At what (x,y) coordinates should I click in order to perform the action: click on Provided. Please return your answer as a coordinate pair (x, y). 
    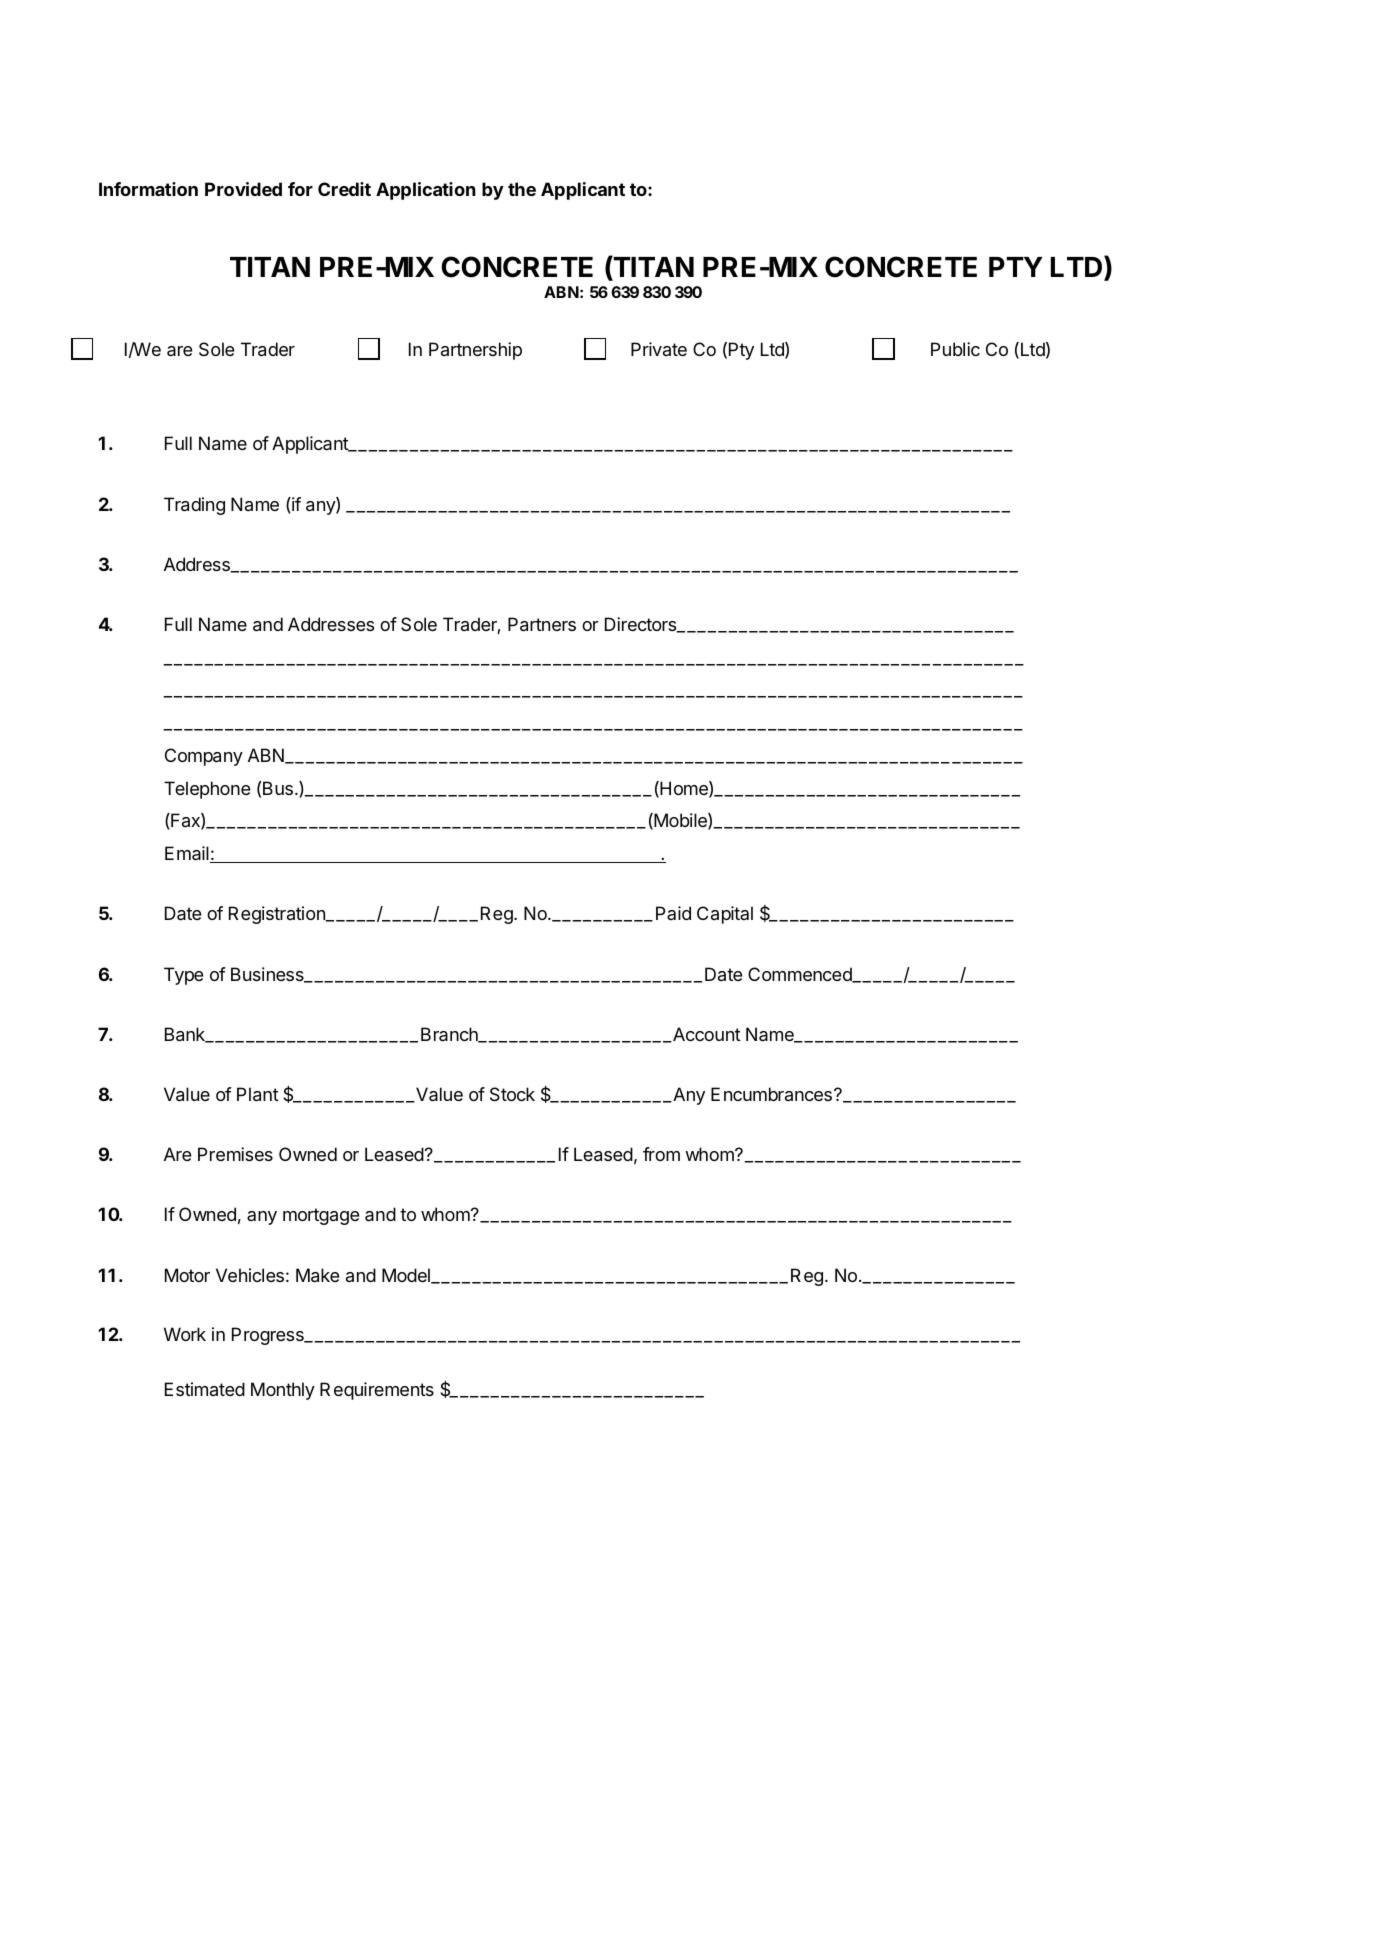
    Looking at the image, I should click on (243, 189).
